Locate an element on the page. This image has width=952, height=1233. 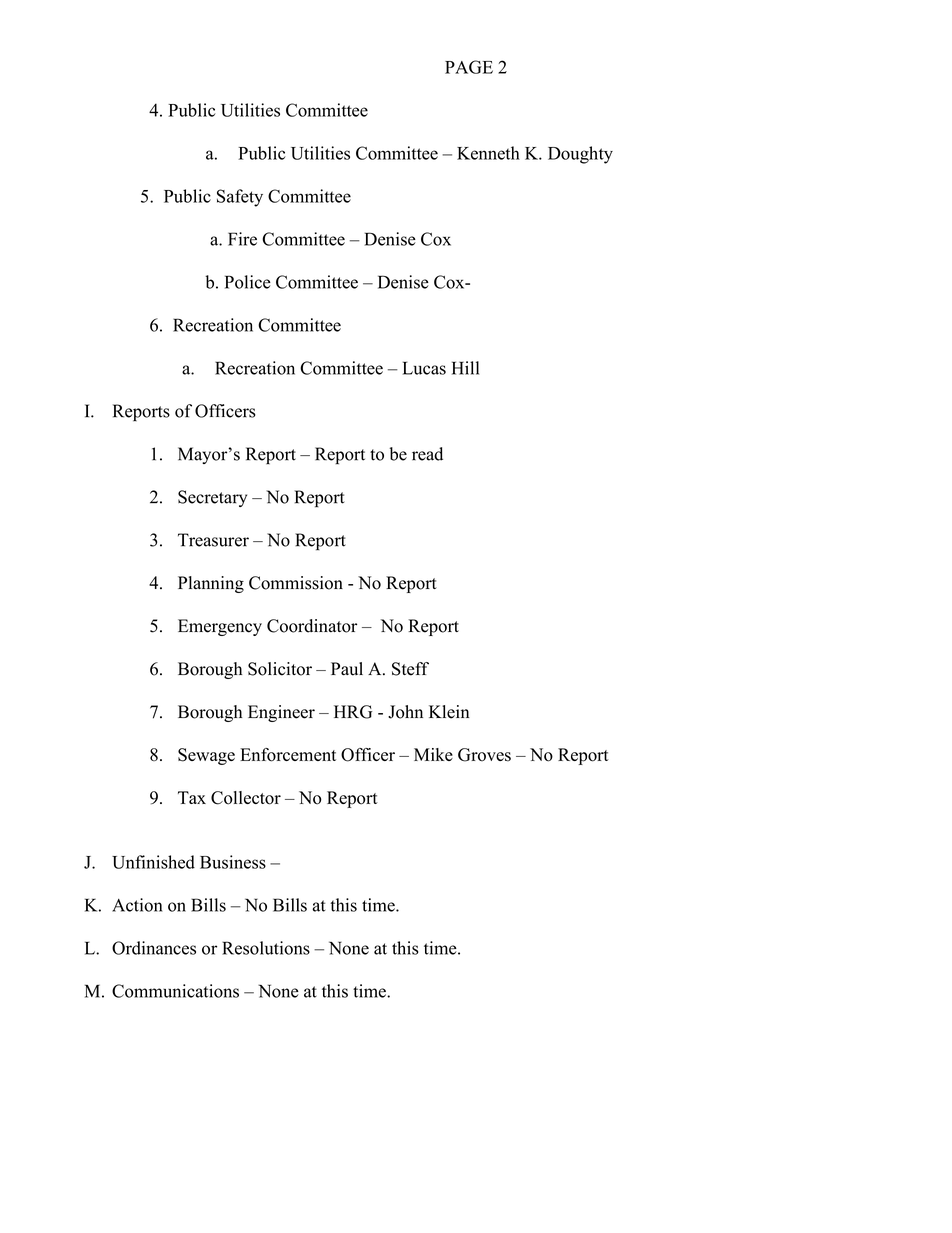
Treasurer is located at coordinates (213, 540).
